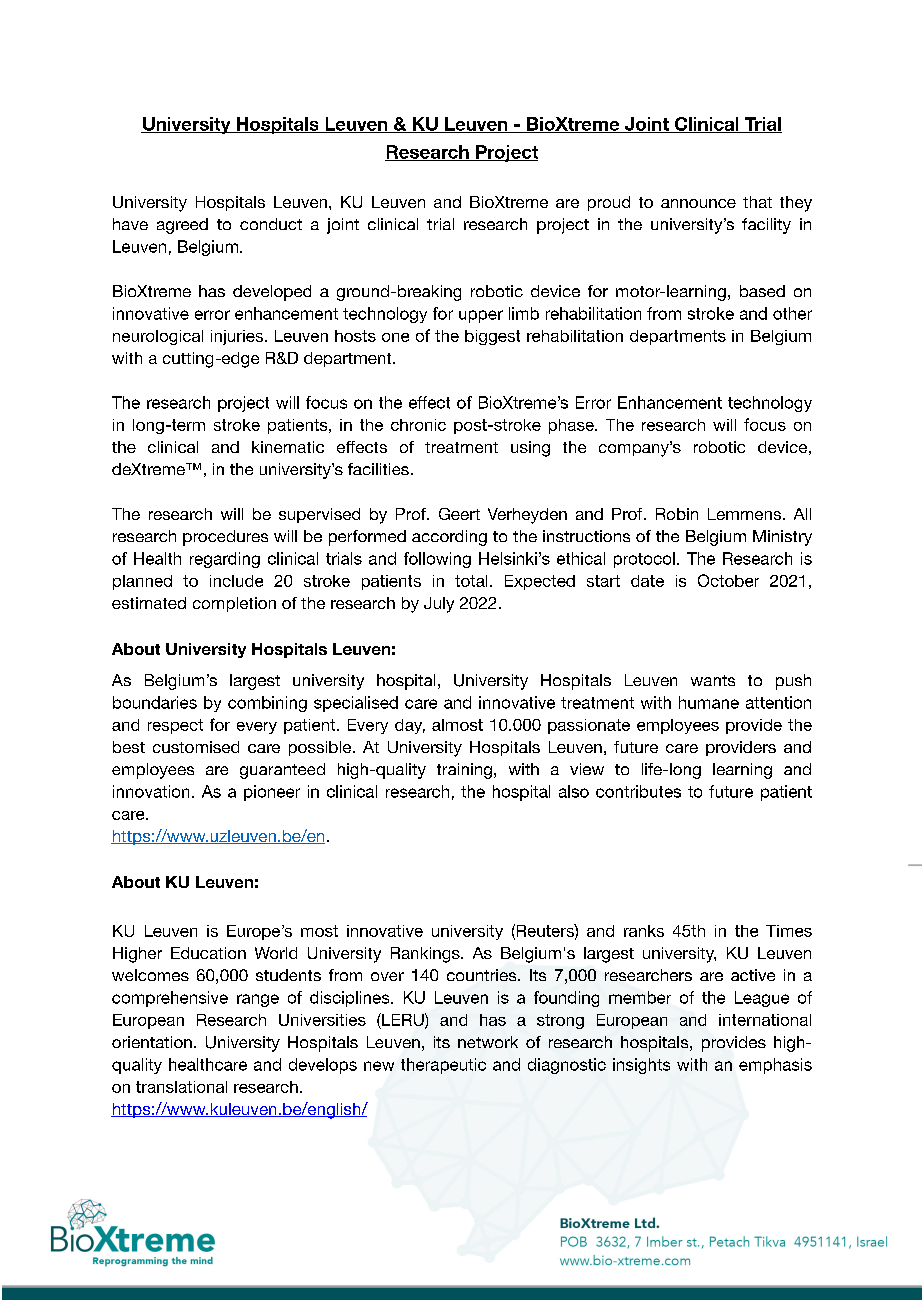 Image resolution: width=924 pixels, height=1308 pixels. What do you see at coordinates (196, 747) in the screenshot?
I see `customised` at bounding box center [196, 747].
